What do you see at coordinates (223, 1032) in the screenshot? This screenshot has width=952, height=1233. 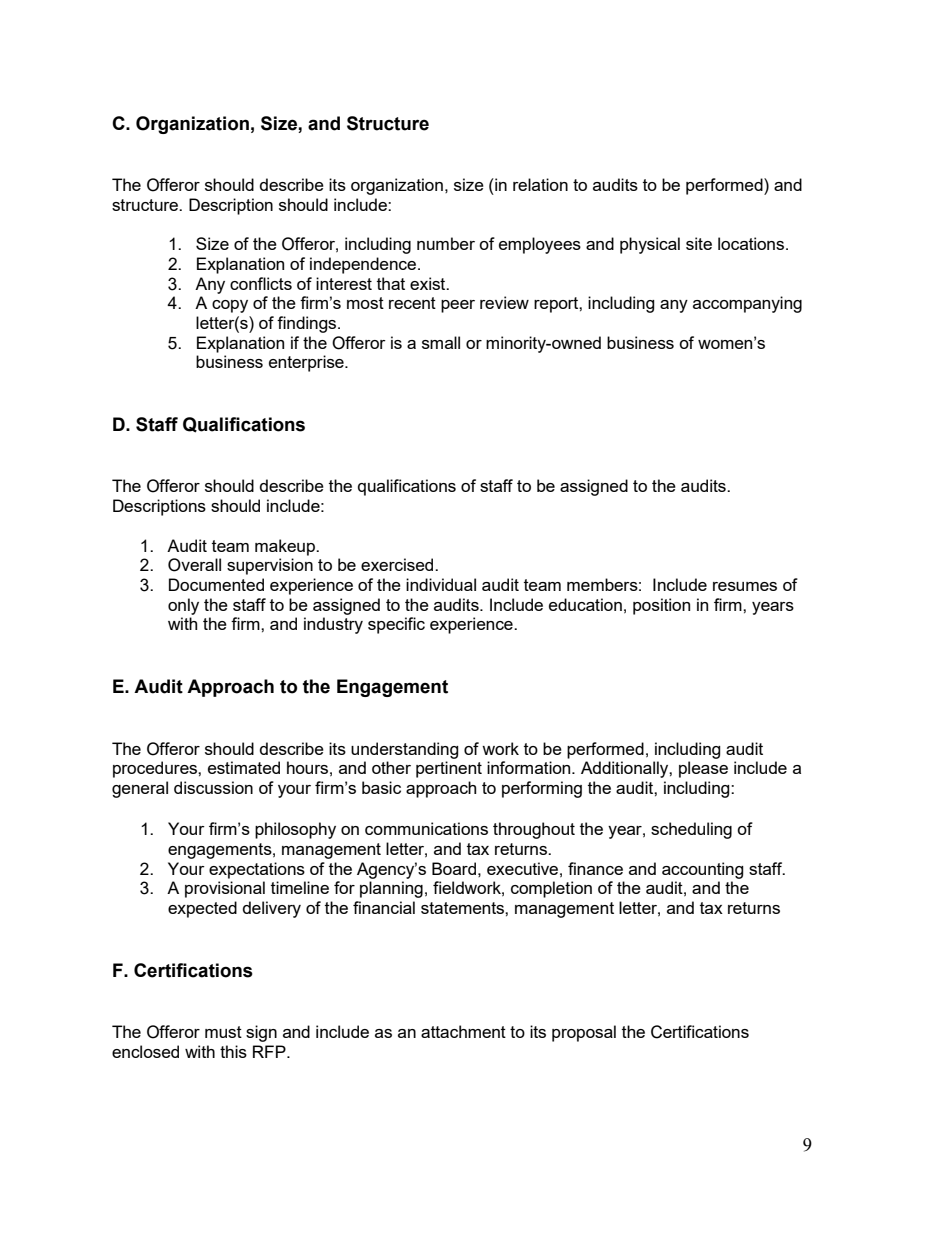 I see `must` at bounding box center [223, 1032].
